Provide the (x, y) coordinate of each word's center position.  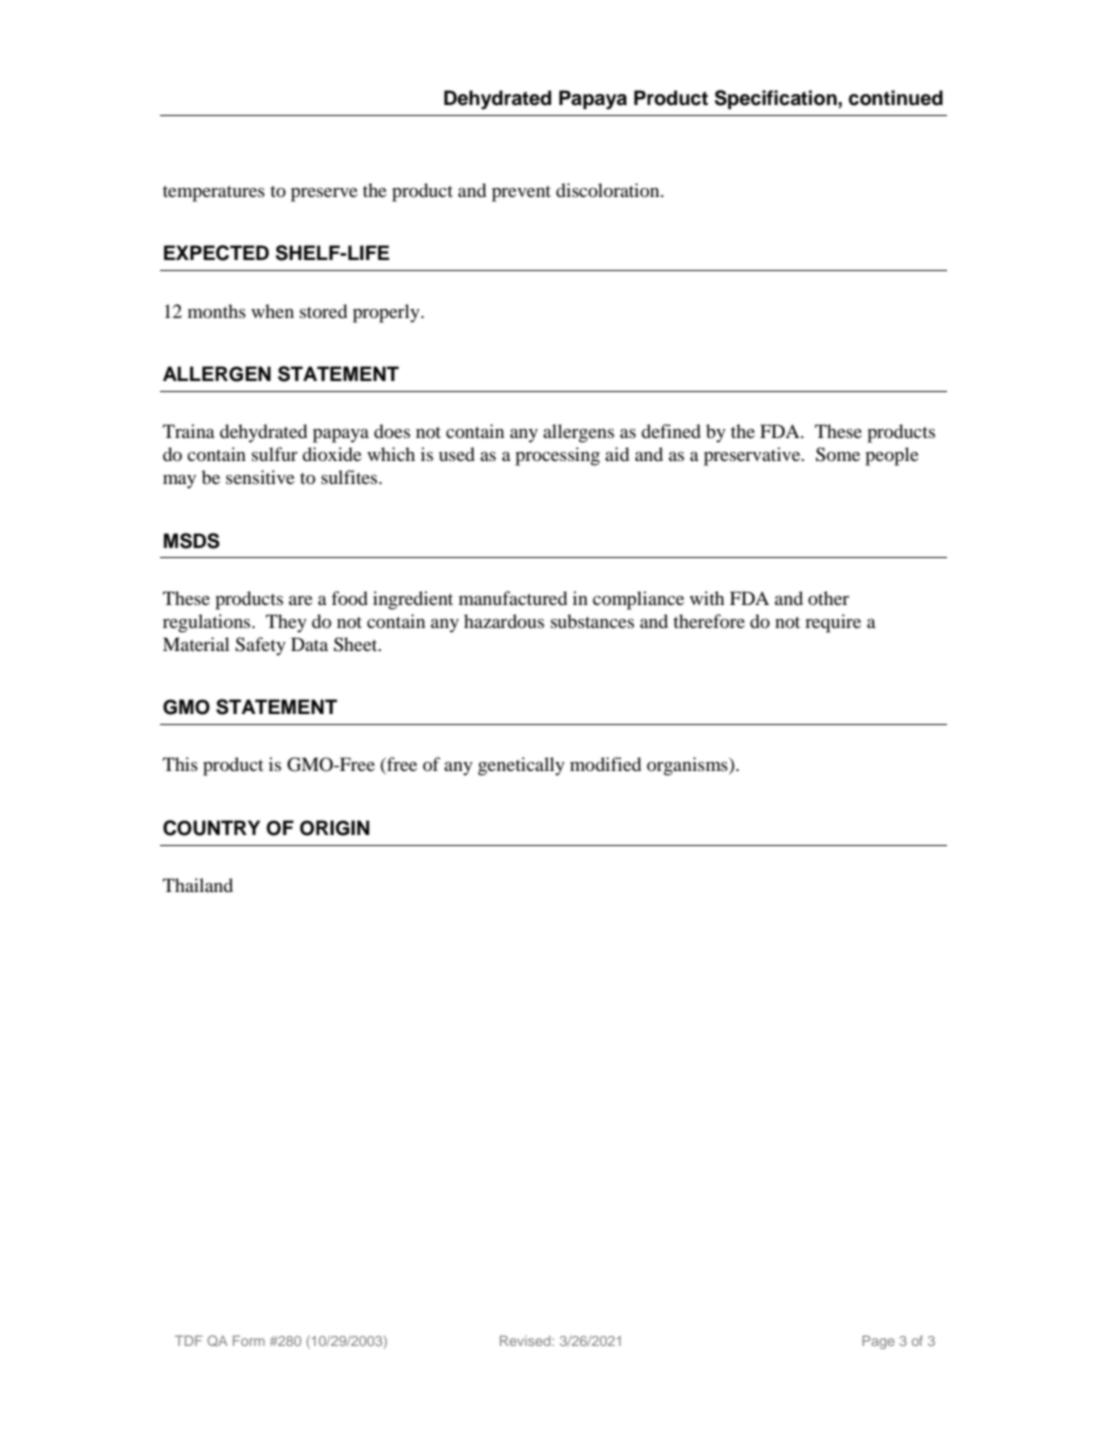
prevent (521, 194)
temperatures (214, 194)
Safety (260, 646)
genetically (521, 766)
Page (878, 1342)
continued (896, 98)
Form (249, 1340)
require (833, 623)
